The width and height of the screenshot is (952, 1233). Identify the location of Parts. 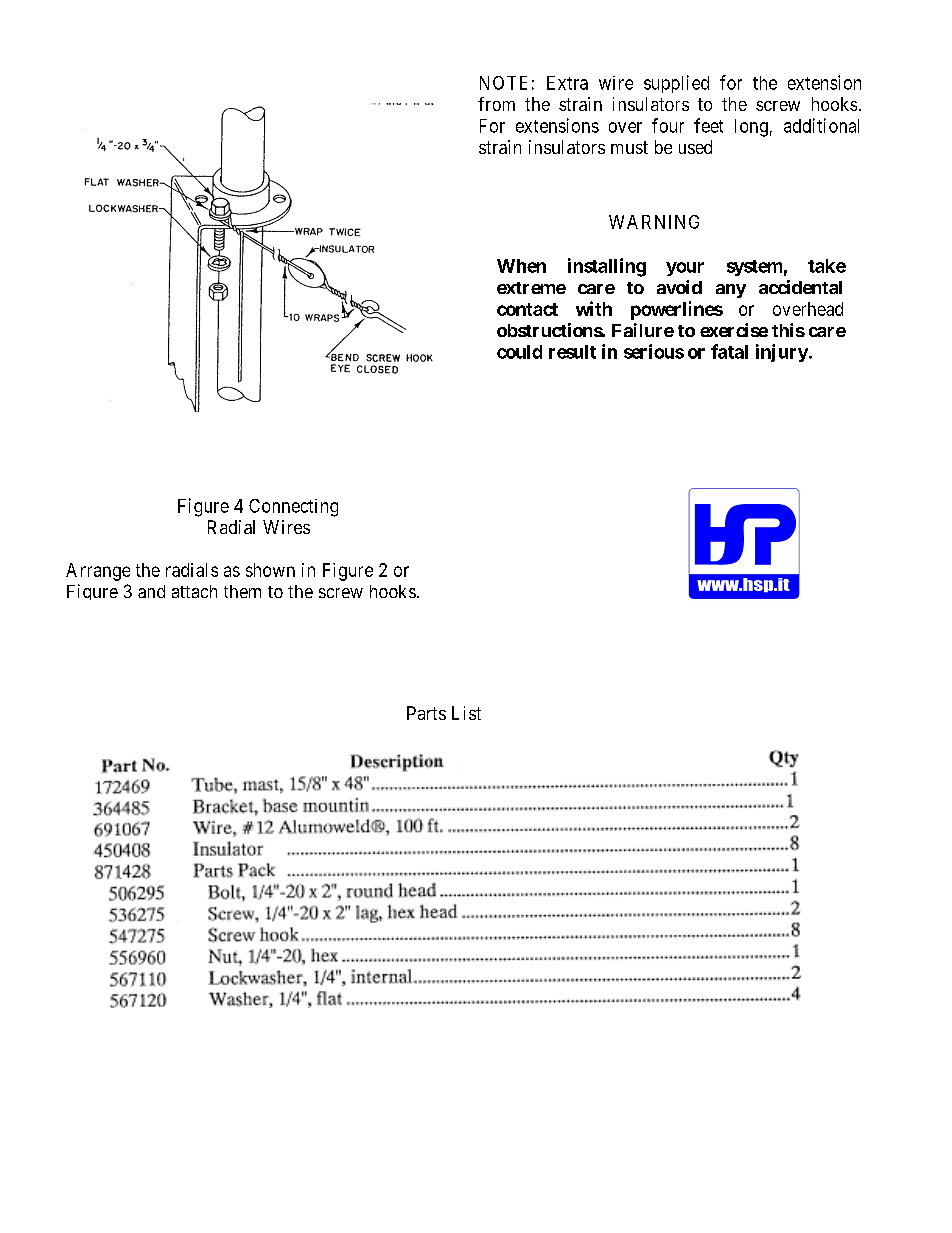
(426, 713).
